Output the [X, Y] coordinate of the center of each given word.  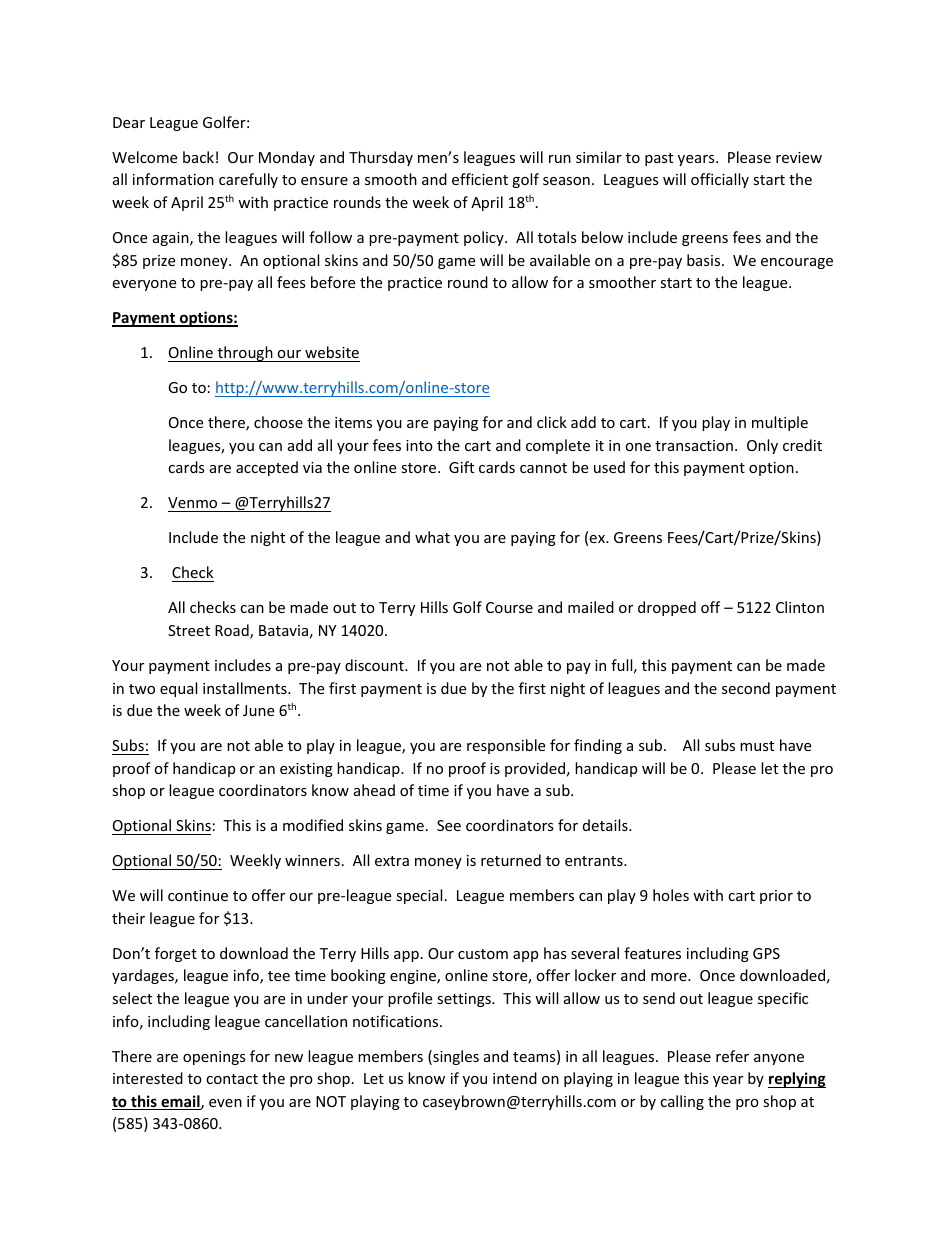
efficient [480, 179]
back [198, 157]
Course [509, 607]
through [245, 354]
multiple [780, 423]
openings [214, 1058]
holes [671, 895]
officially [720, 180]
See [449, 825]
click [552, 422]
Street [189, 630]
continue [198, 895]
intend [515, 1078]
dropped [667, 608]
